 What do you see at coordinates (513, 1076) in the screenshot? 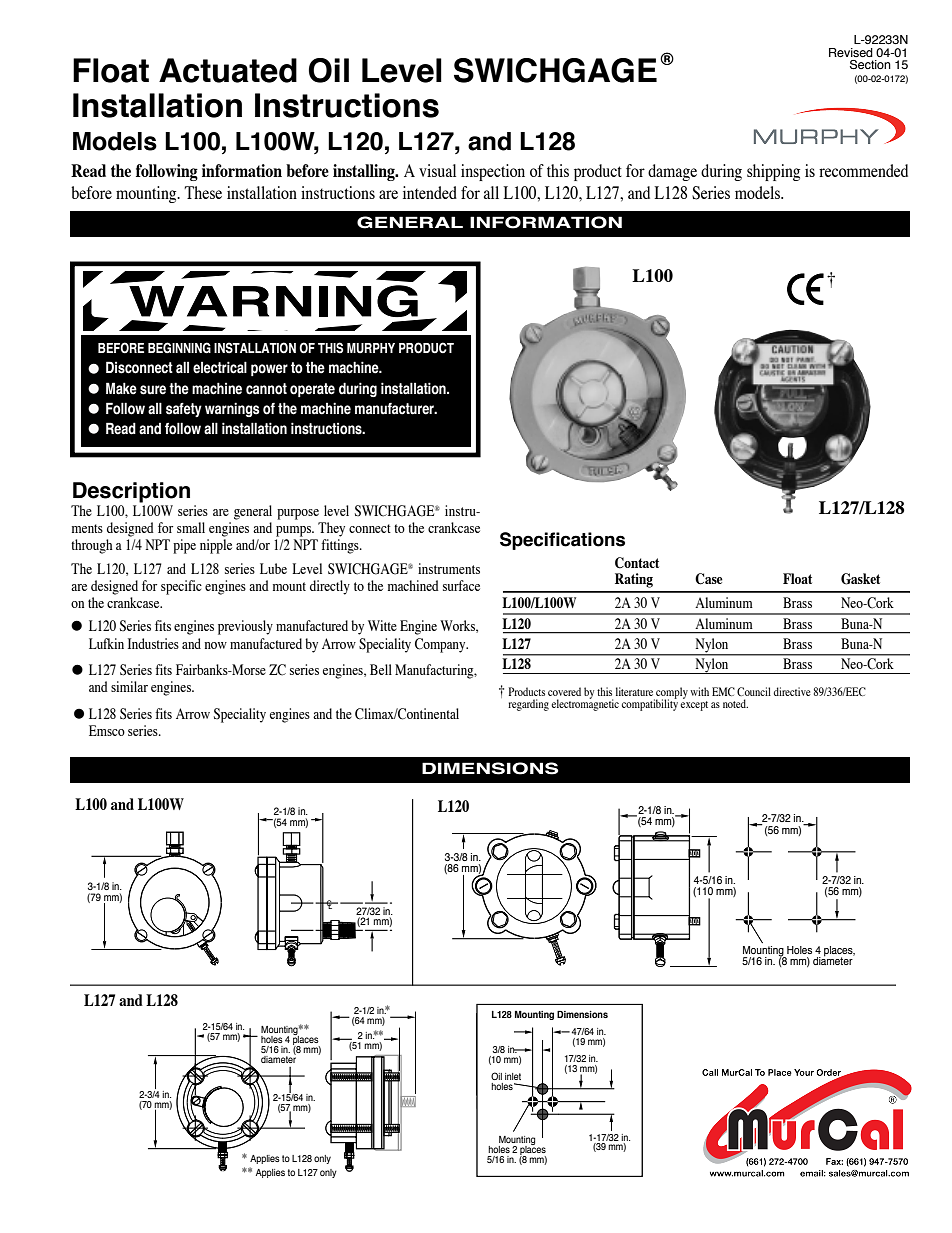
I see `inlet` at bounding box center [513, 1076].
